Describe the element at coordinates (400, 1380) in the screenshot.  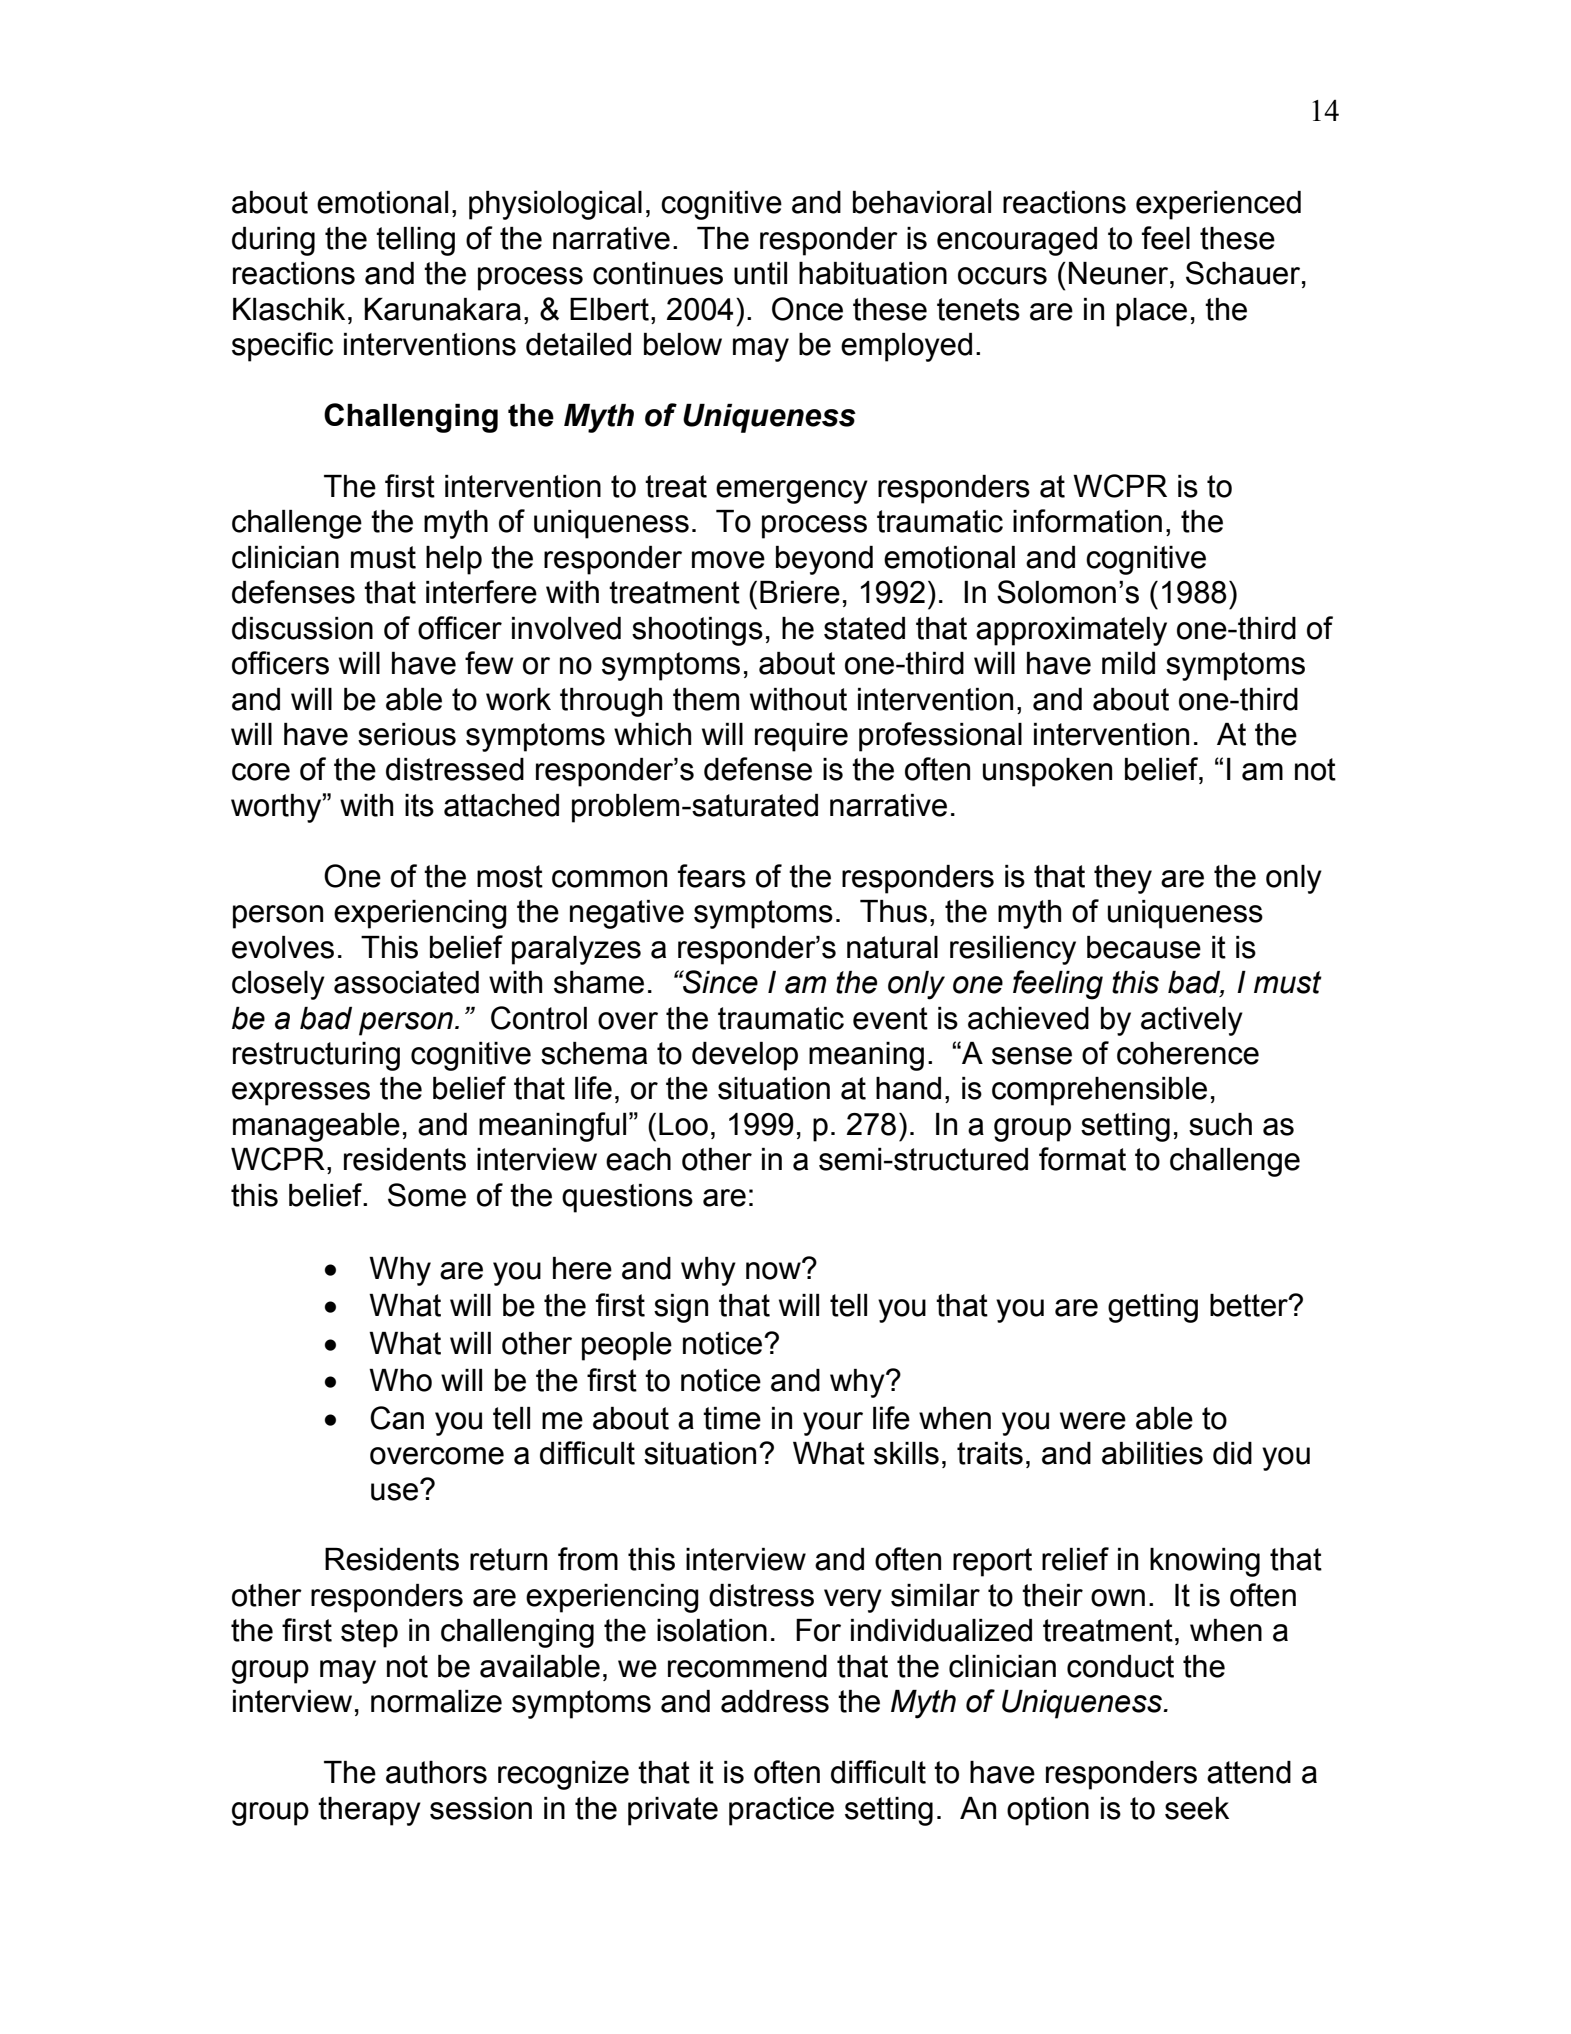
I see `Who` at that location.
